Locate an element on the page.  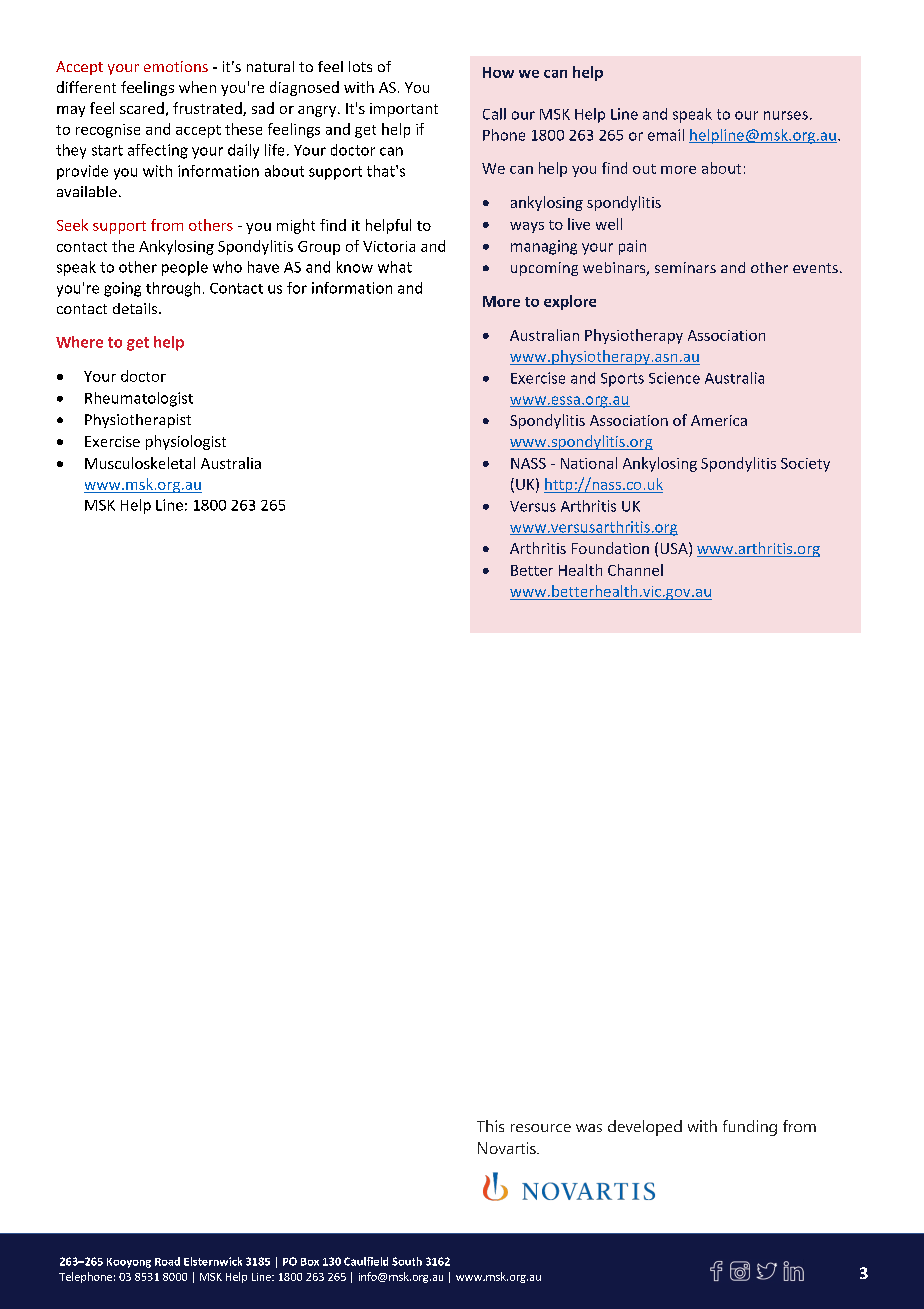
South is located at coordinates (407, 1261).
